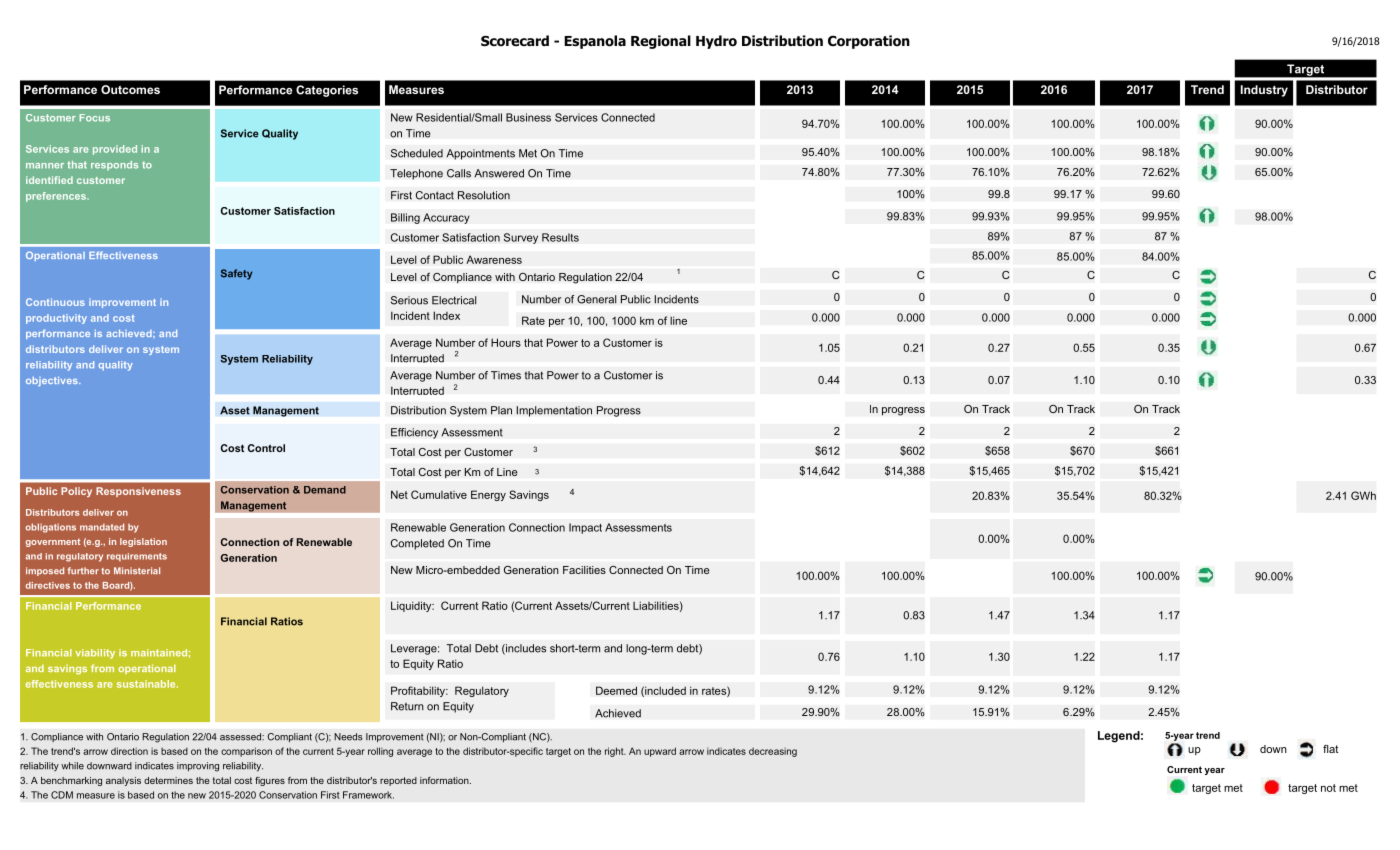  What do you see at coordinates (554, 411) in the screenshot?
I see `Implementation` at bounding box center [554, 411].
